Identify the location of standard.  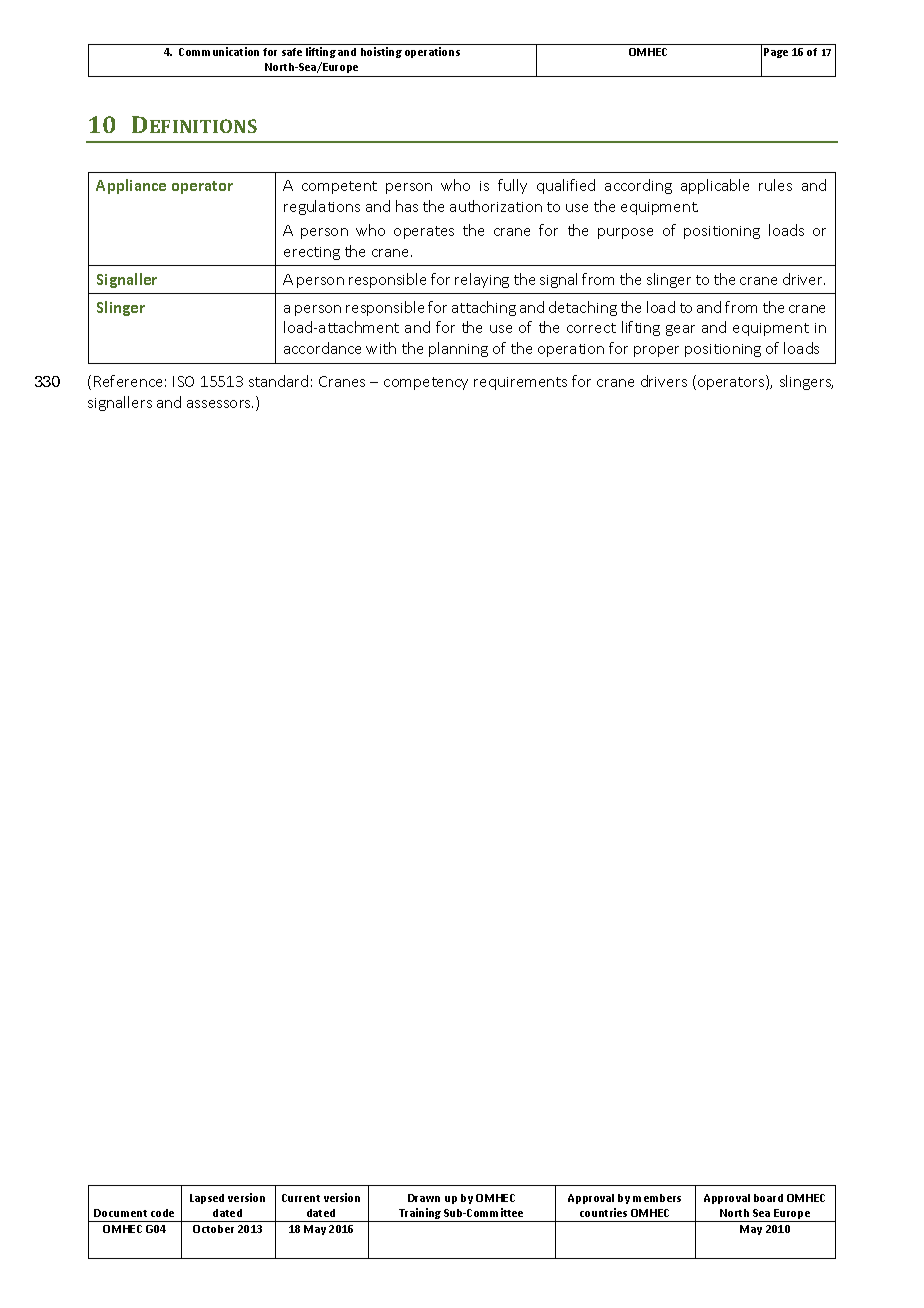
(278, 381).
